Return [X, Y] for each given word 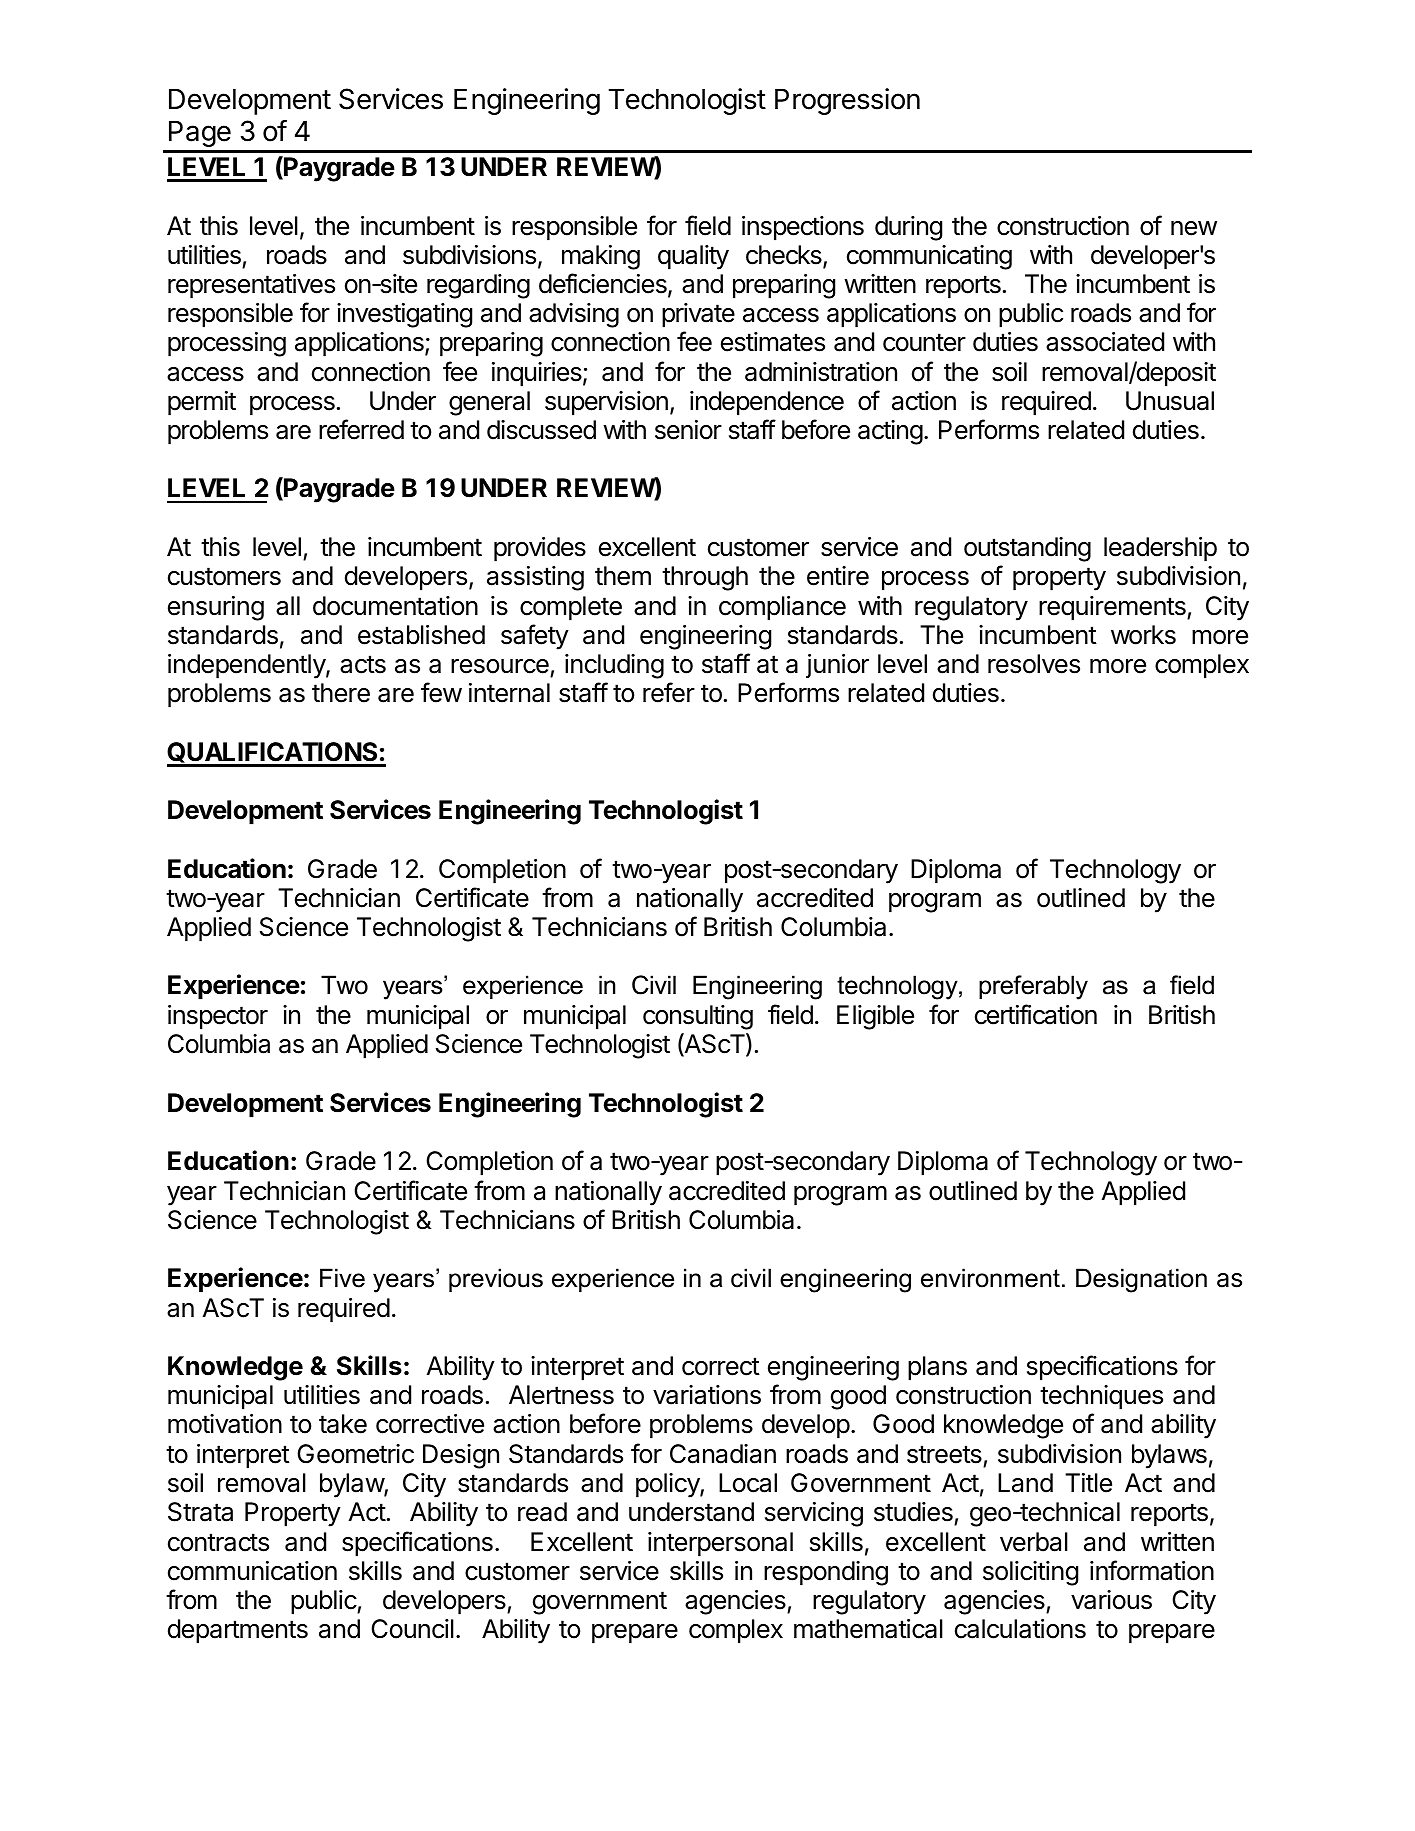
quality [693, 257]
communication [252, 1571]
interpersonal [720, 1544]
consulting [698, 1017]
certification [1036, 1014]
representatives [251, 286]
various [1111, 1600]
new [1194, 228]
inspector [218, 1017]
